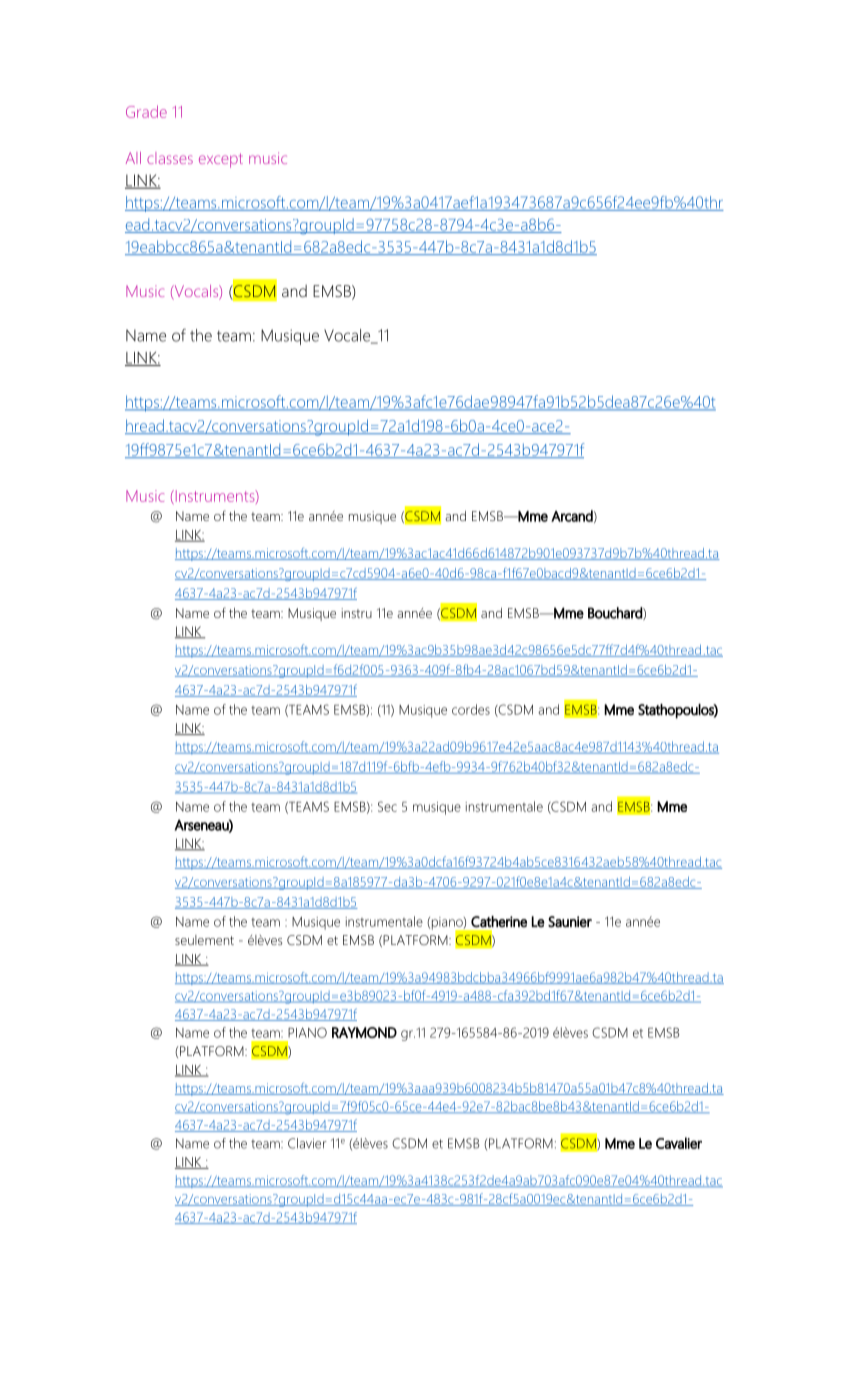 The width and height of the image is (849, 1400). Describe the element at coordinates (499, 922) in the image. I see `Catherine` at that location.
